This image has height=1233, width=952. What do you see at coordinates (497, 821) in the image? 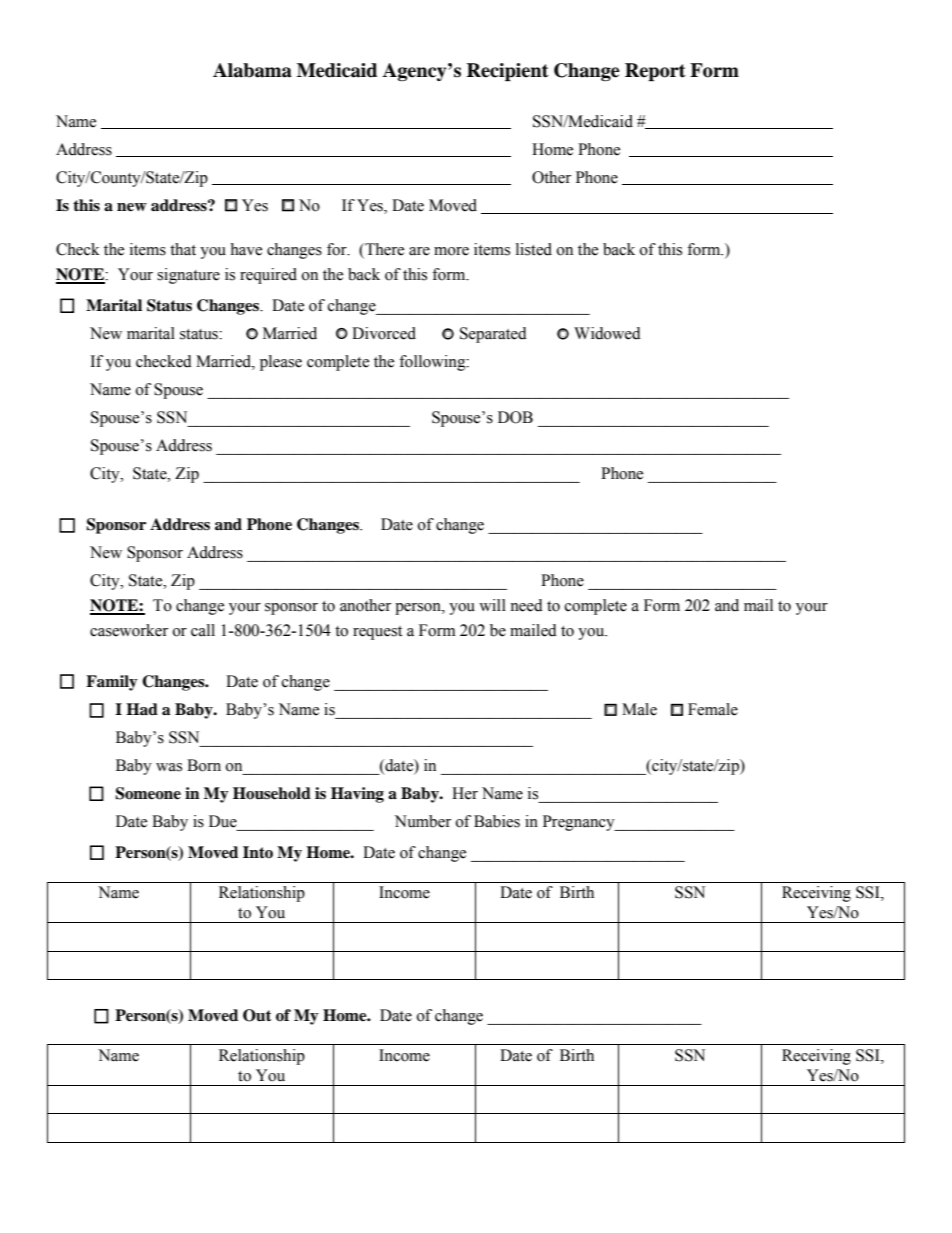
I see `Babies` at bounding box center [497, 821].
